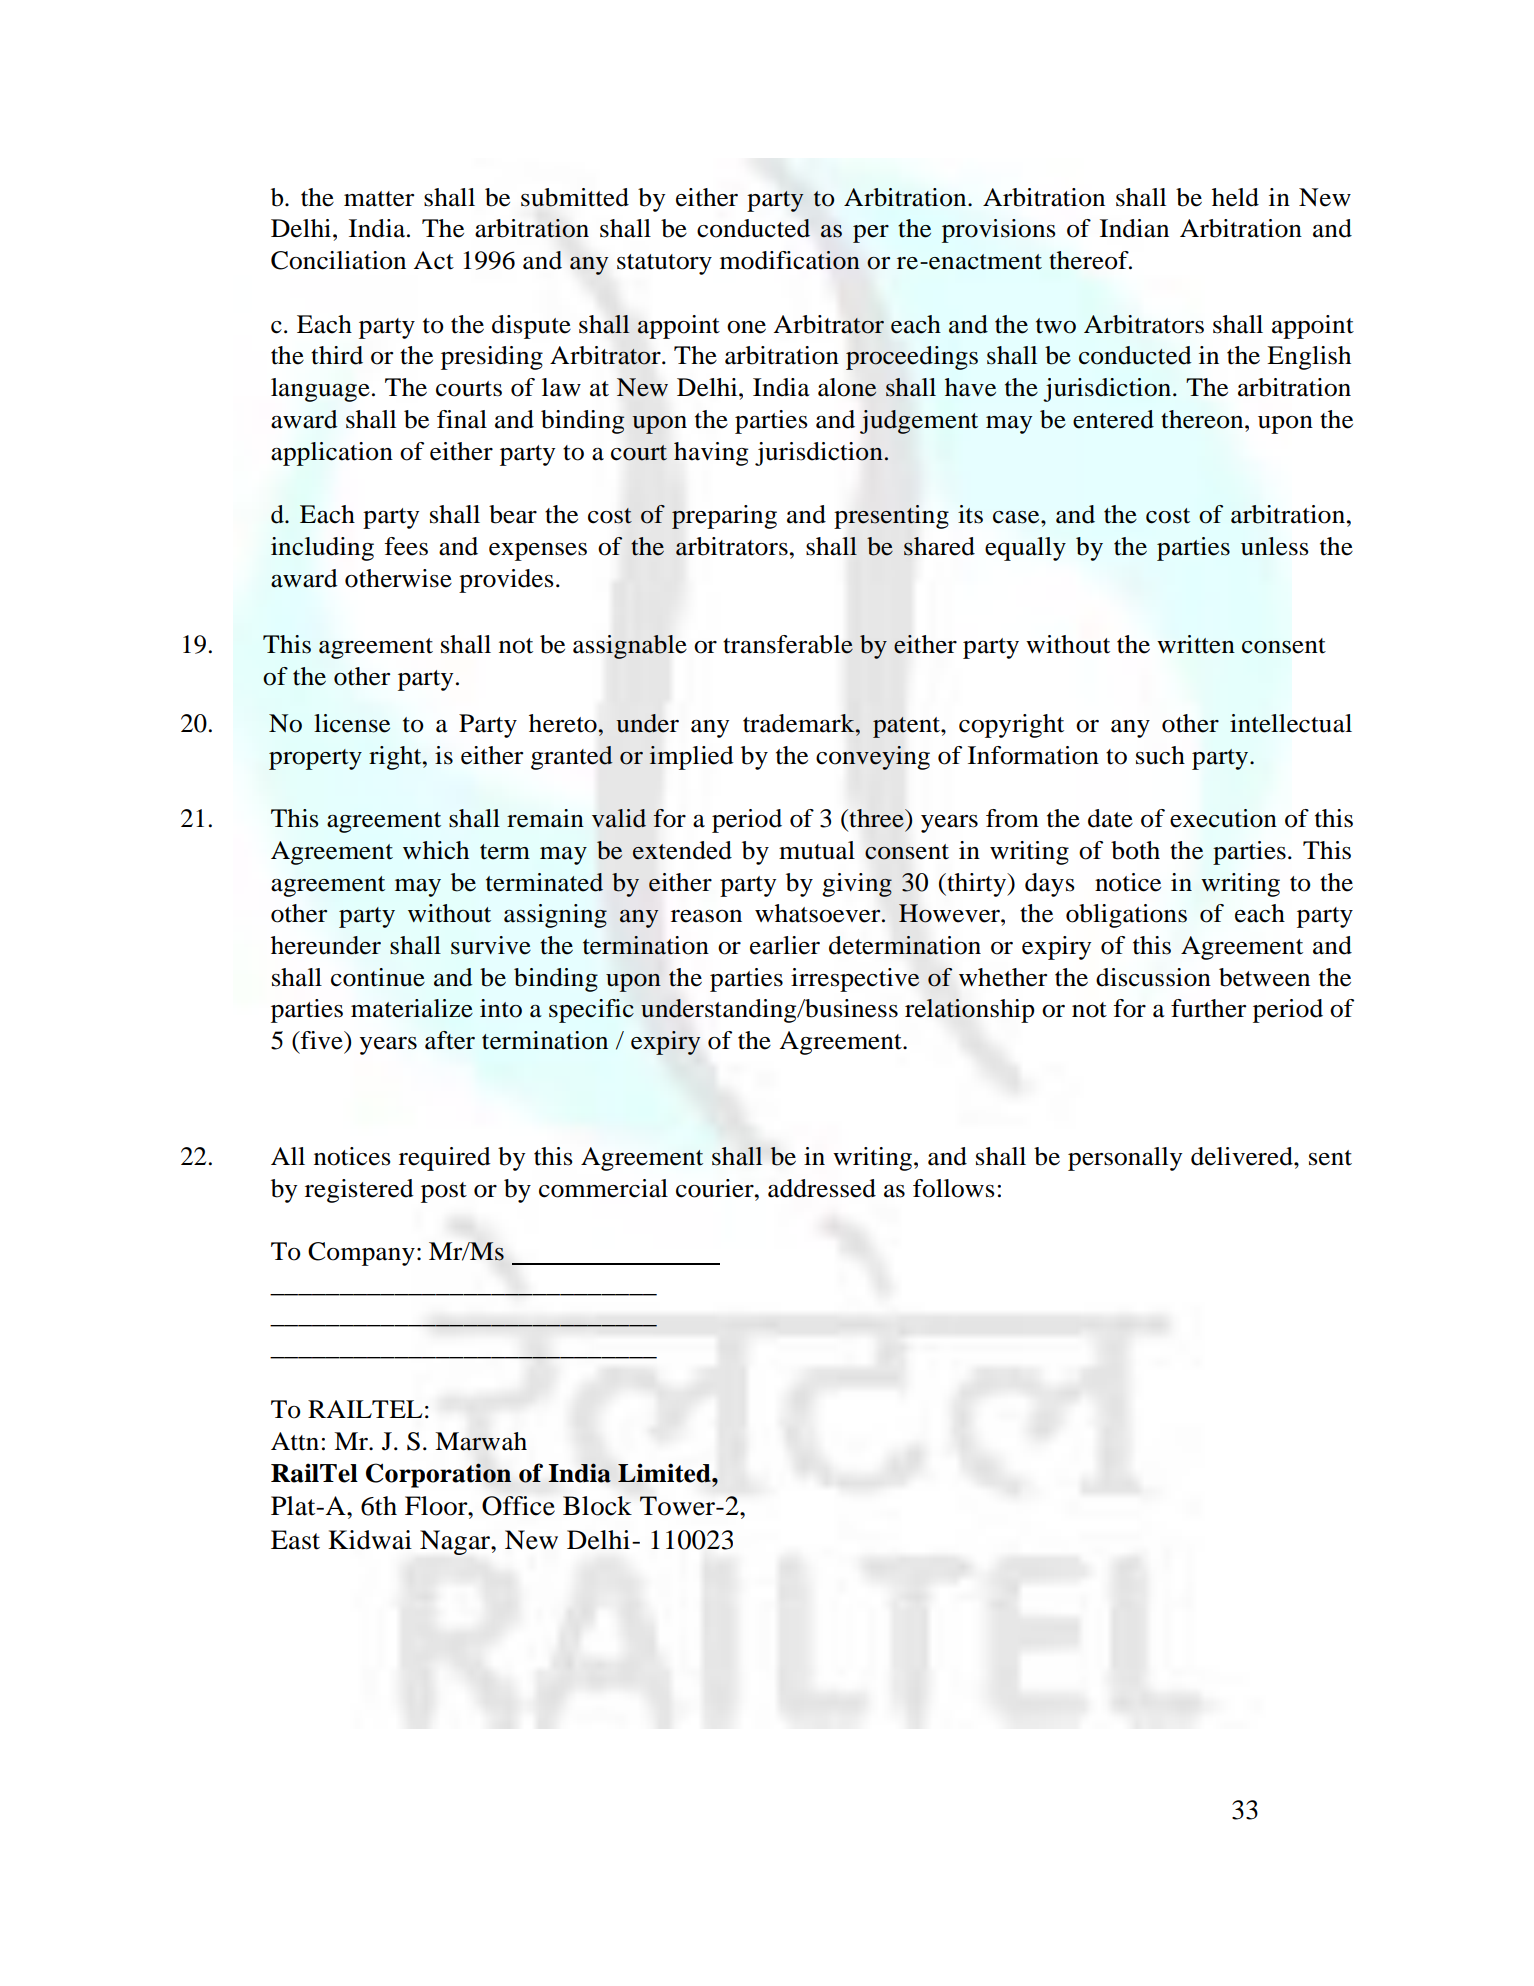 The height and width of the screenshot is (1986, 1534). What do you see at coordinates (665, 1473) in the screenshot?
I see `Limited` at bounding box center [665, 1473].
